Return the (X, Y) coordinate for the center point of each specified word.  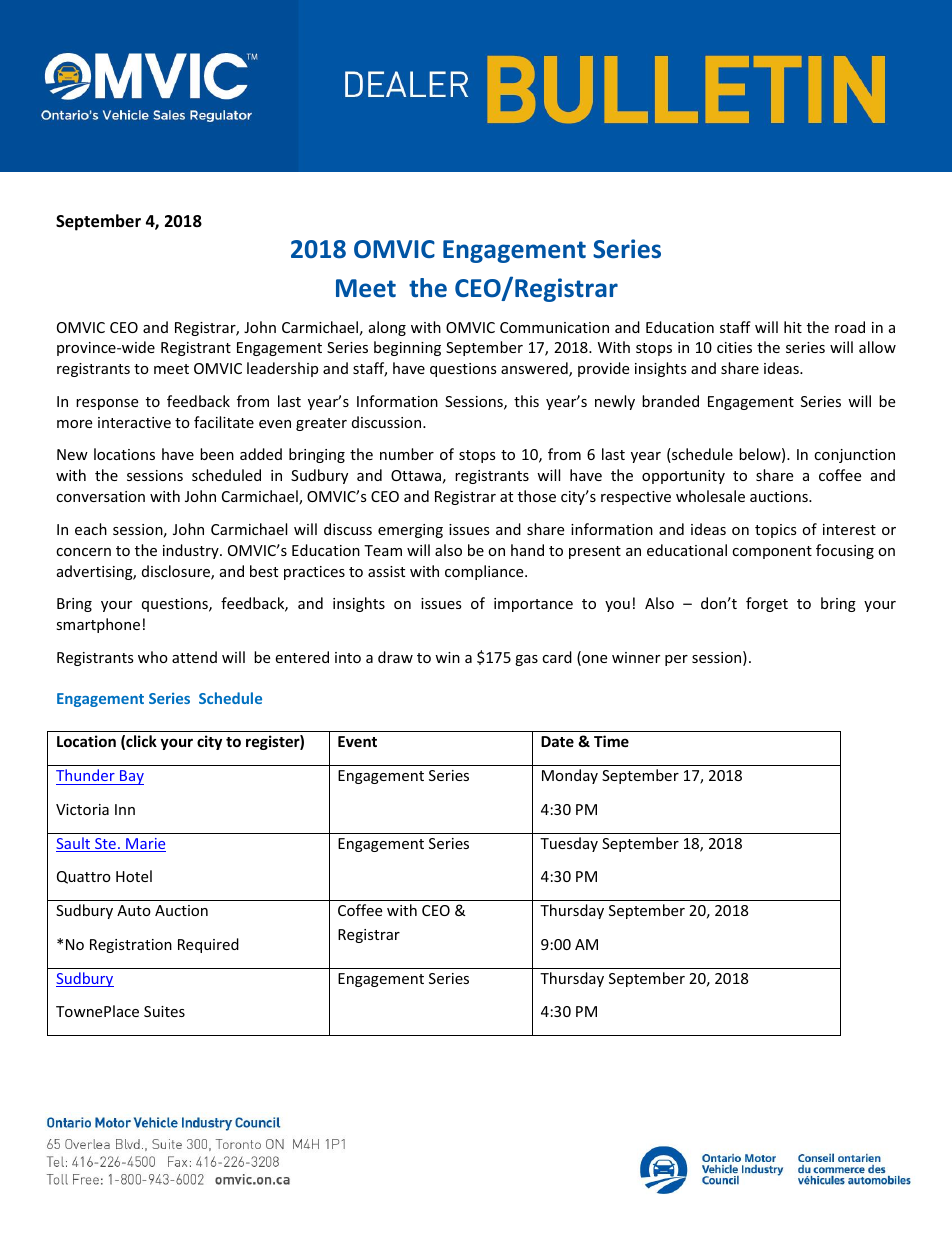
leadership (282, 369)
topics (776, 531)
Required (208, 945)
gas (526, 660)
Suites (164, 1011)
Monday (570, 776)
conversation (100, 496)
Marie (145, 845)
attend (194, 657)
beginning (407, 348)
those (537, 496)
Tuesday (569, 844)
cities (734, 347)
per (676, 660)
